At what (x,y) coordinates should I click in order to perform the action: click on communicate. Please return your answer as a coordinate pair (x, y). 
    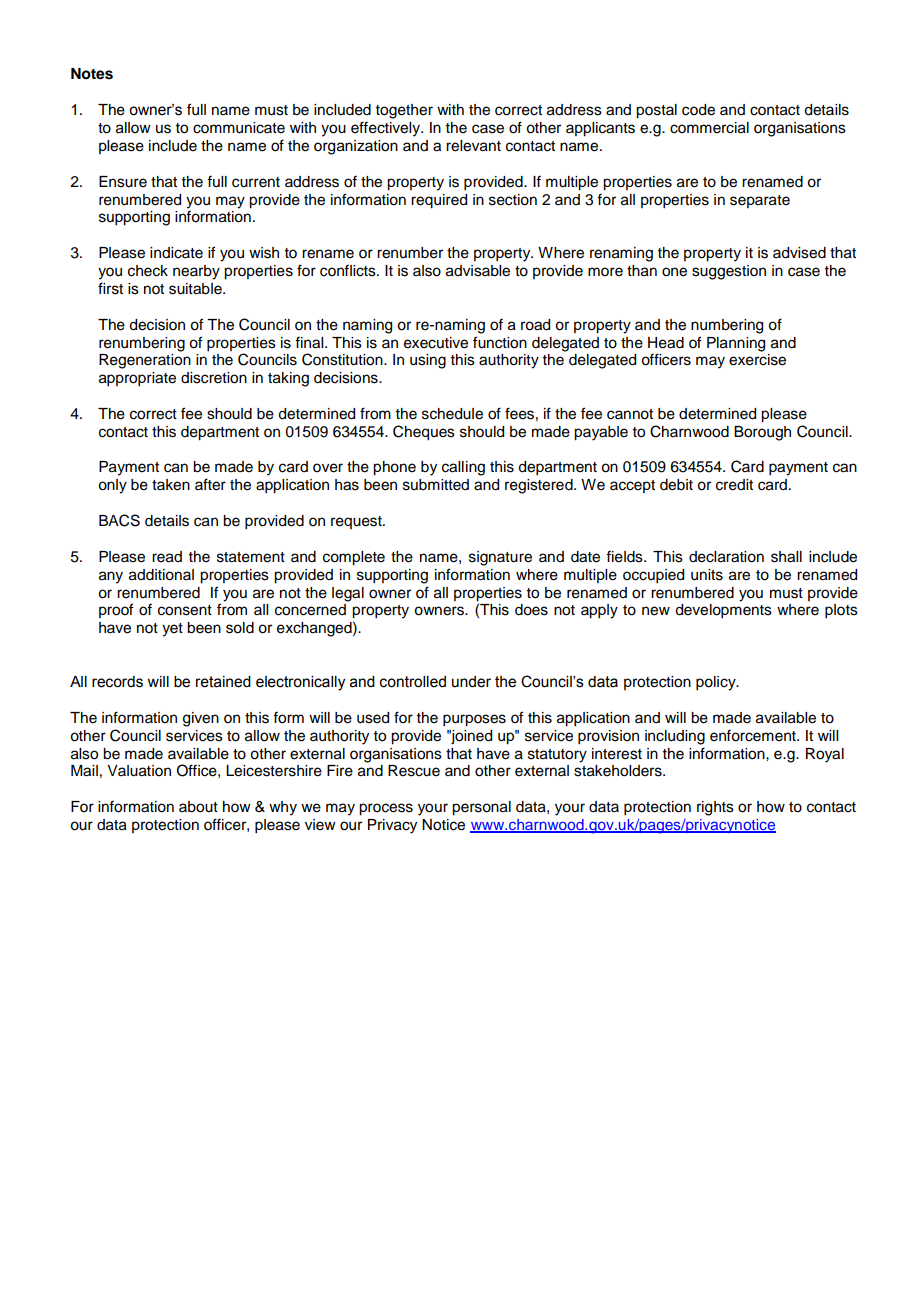
    Looking at the image, I should click on (239, 128).
